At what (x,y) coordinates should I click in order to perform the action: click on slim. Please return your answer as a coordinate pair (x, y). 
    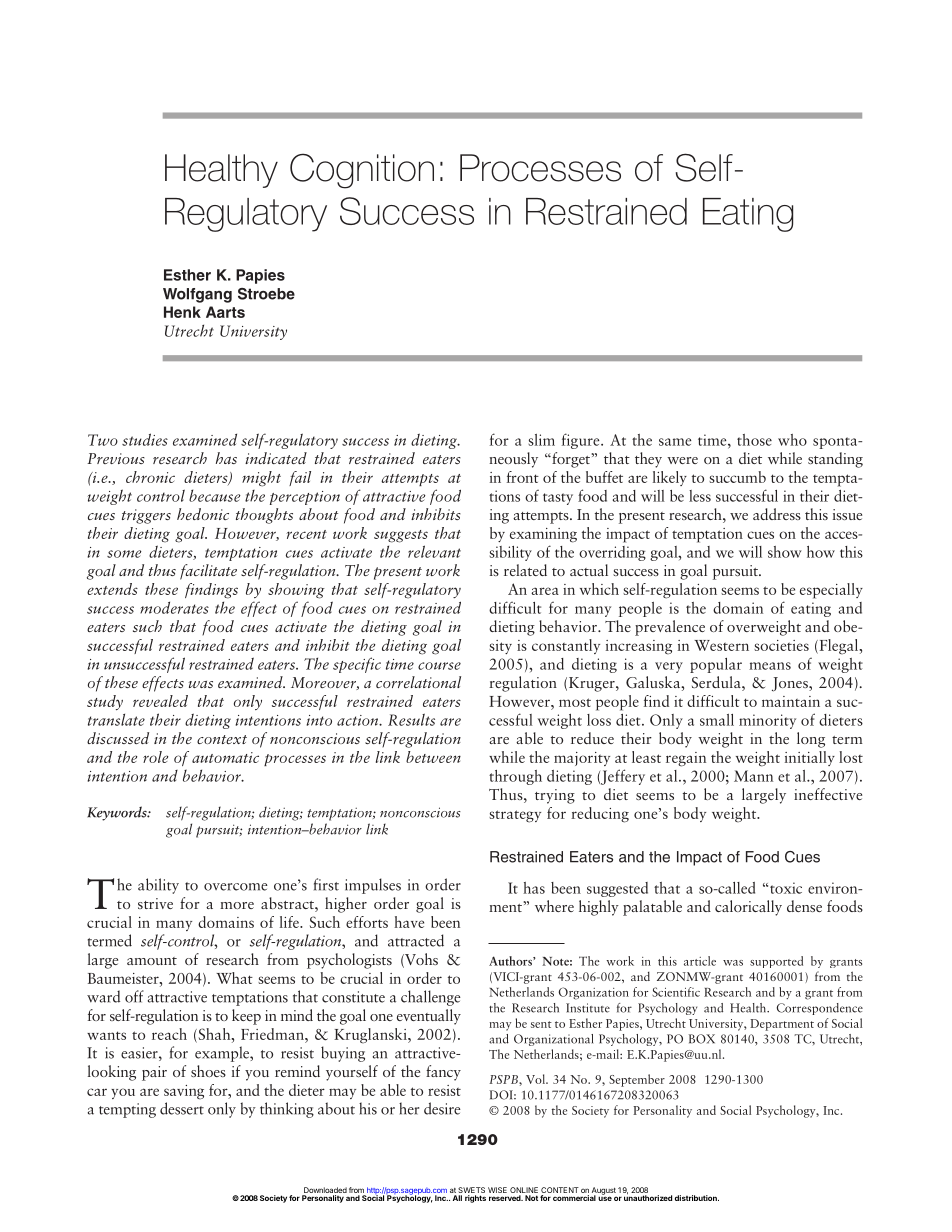
    Looking at the image, I should click on (541, 440).
